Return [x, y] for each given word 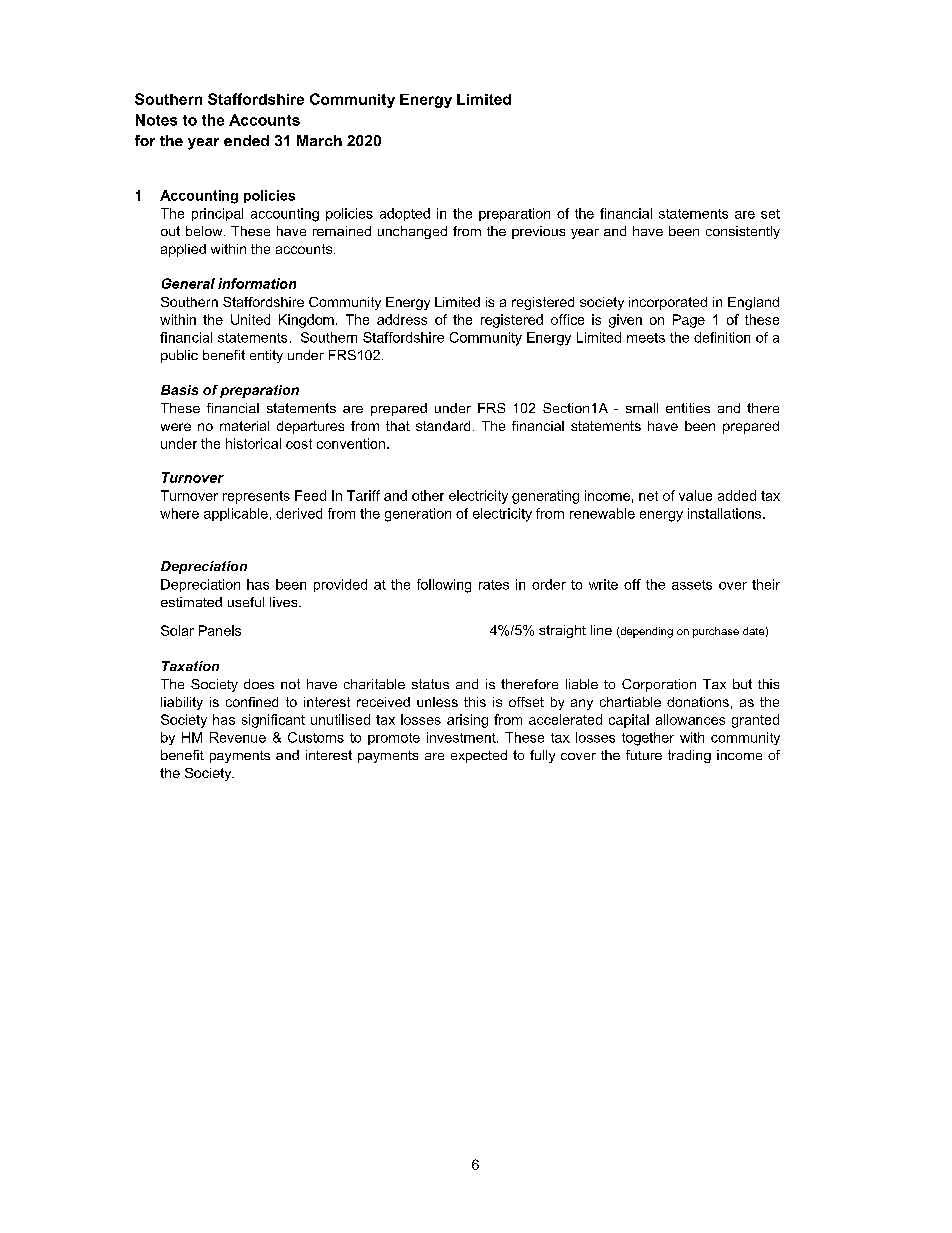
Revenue [238, 737]
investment [462, 737]
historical [253, 443]
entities [688, 408]
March [319, 140]
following [444, 586]
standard [443, 426]
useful [246, 602]
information [257, 283]
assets [692, 585]
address [402, 319]
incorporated [668, 303]
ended [246, 140]
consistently [743, 232]
